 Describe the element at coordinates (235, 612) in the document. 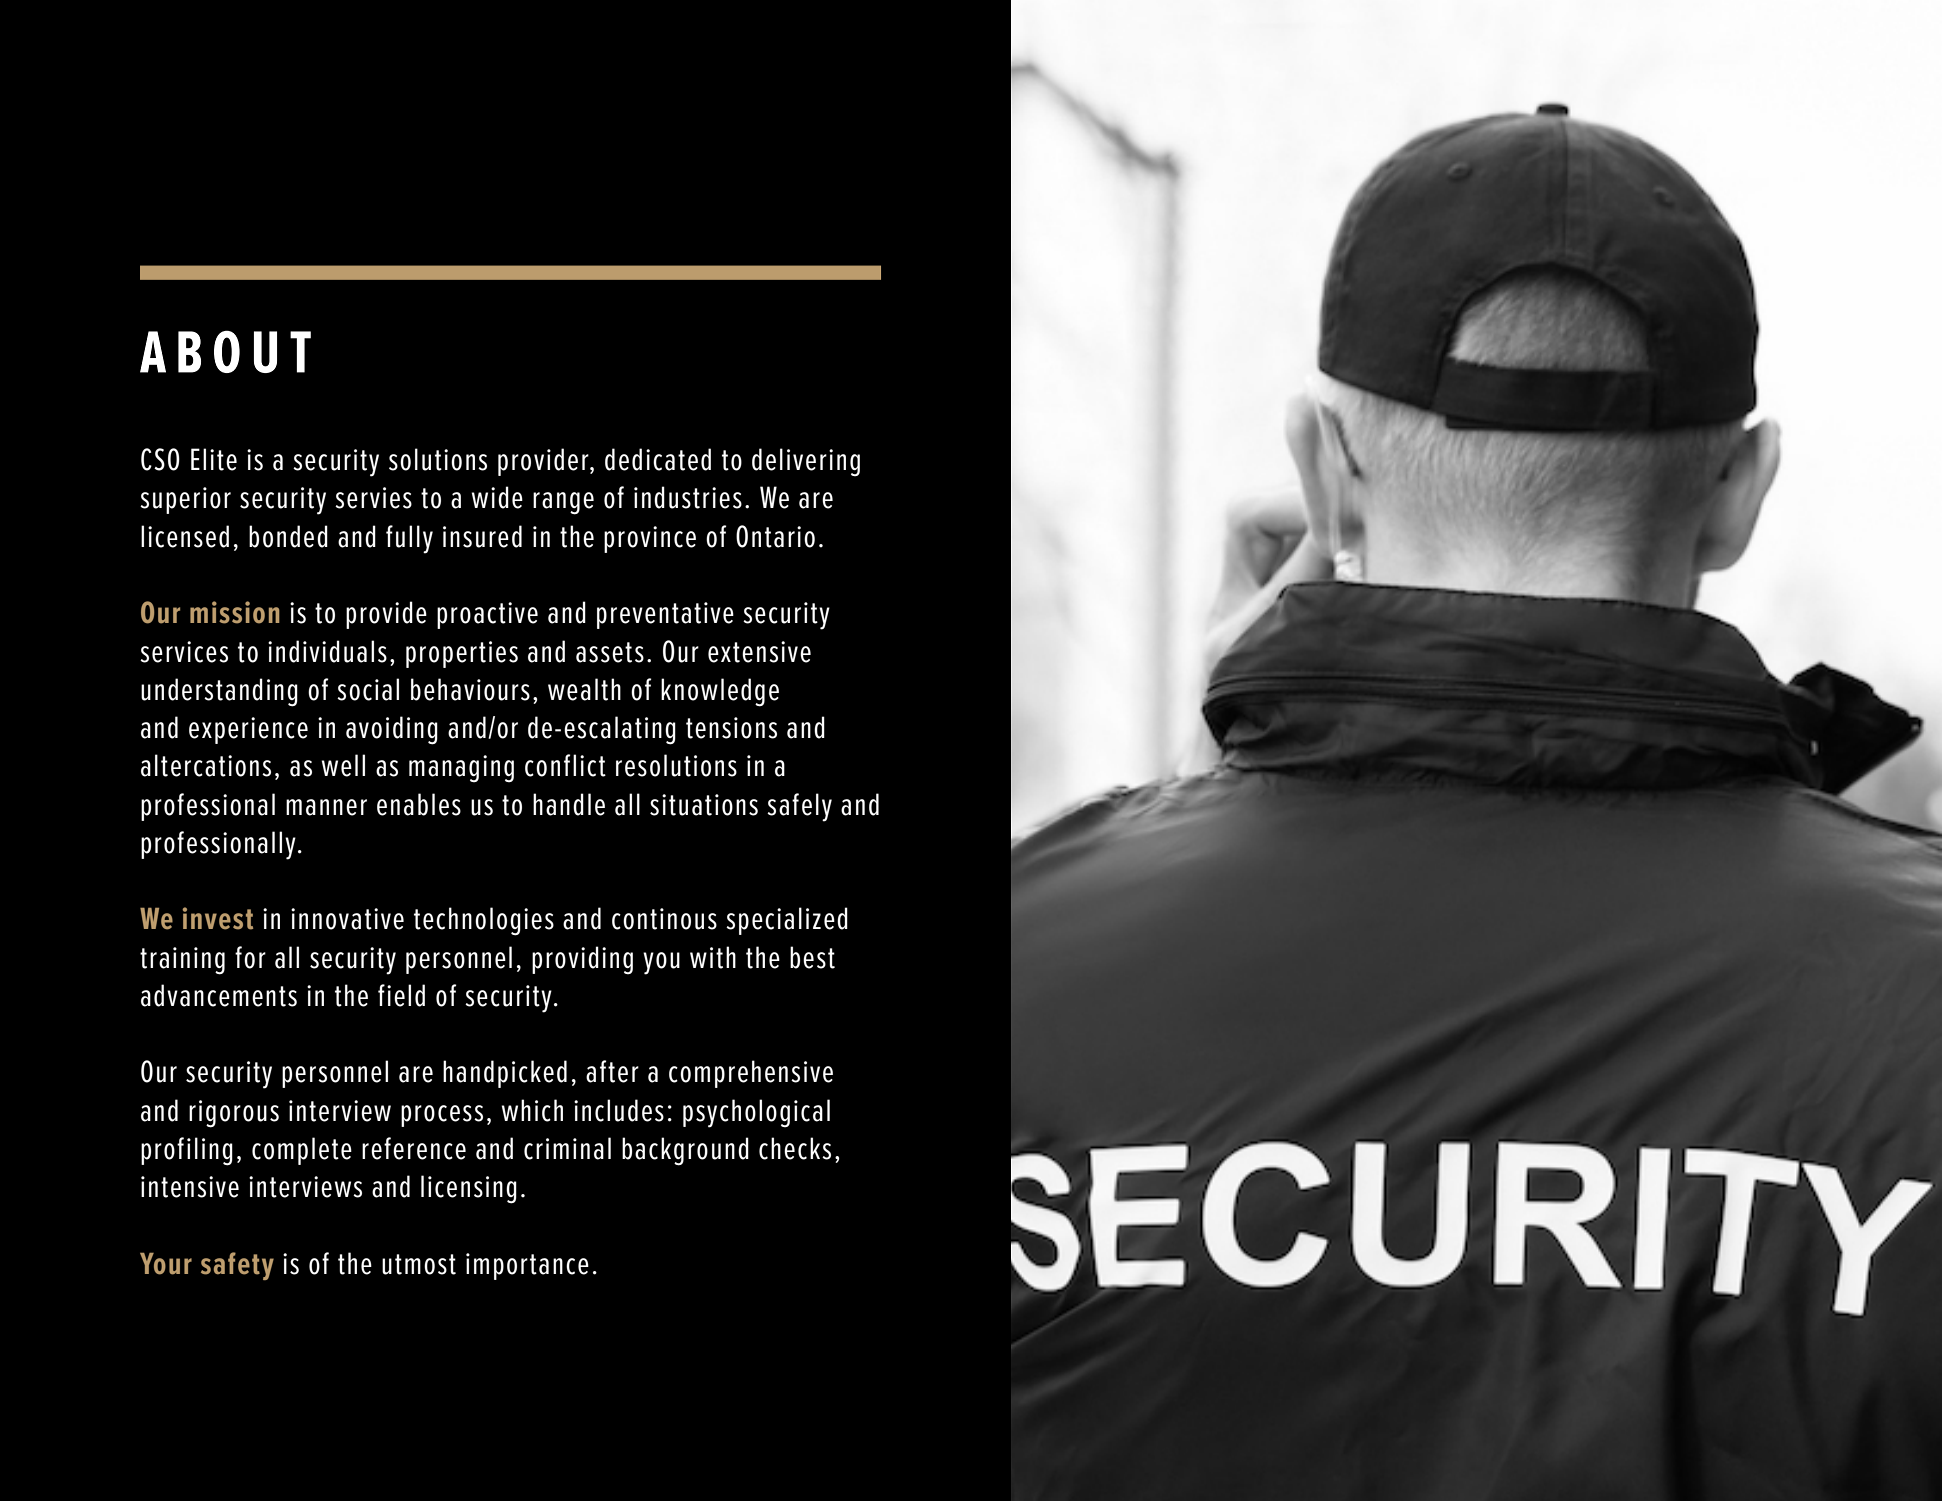

I see `mission` at that location.
